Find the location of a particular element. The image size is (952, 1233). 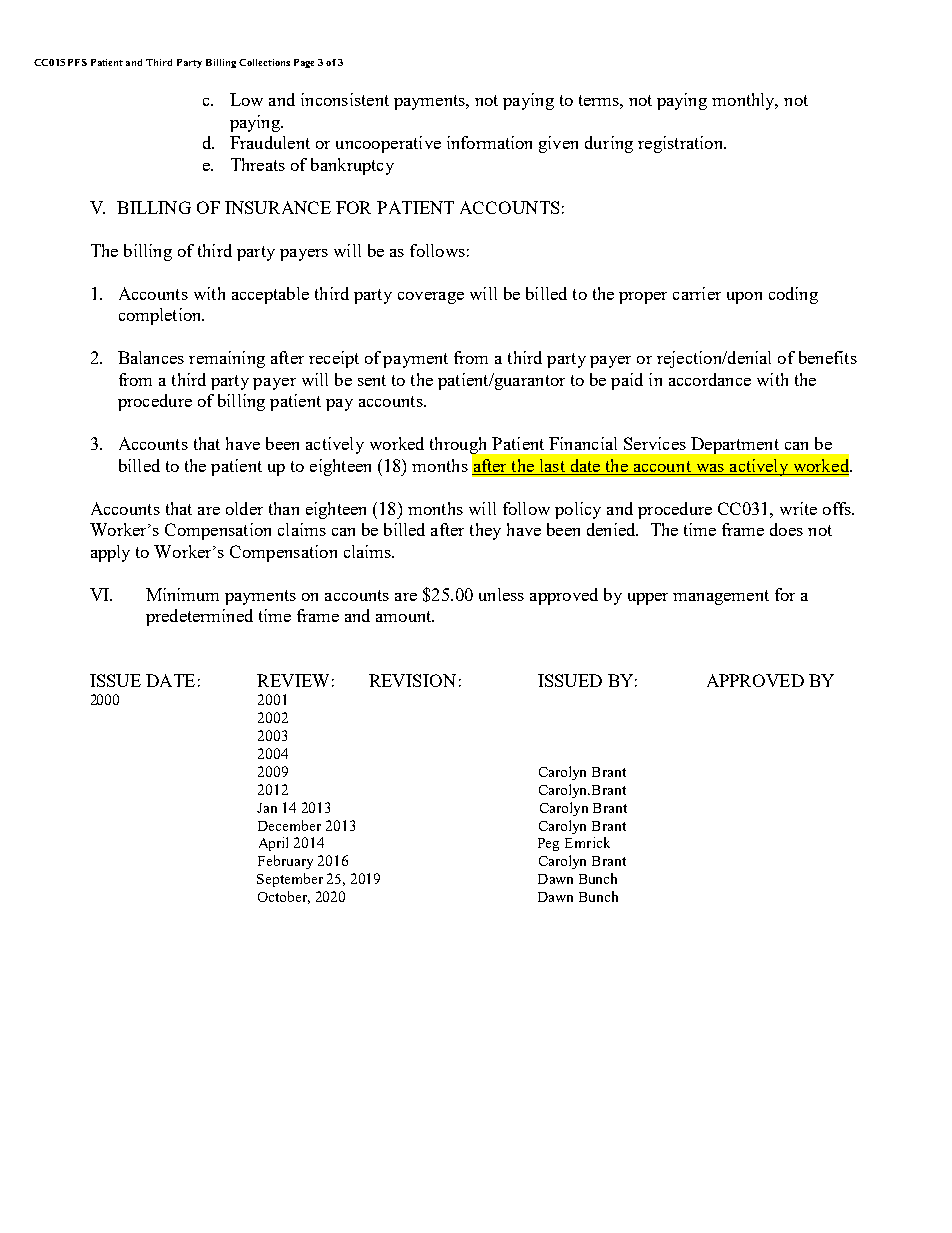

PFS is located at coordinates (77, 62).
